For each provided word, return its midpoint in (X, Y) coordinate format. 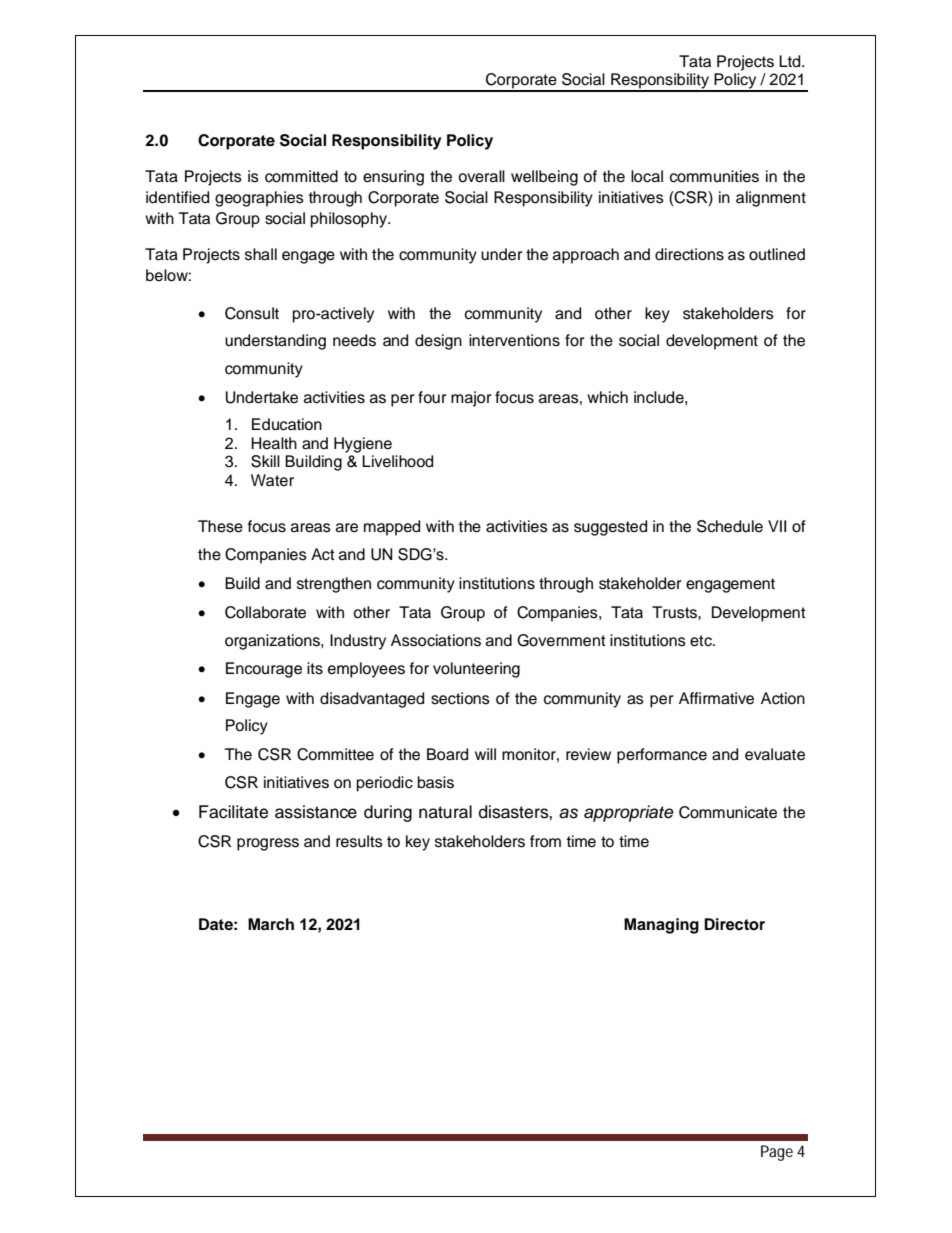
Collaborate (265, 612)
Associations (436, 640)
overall (481, 176)
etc (702, 641)
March (271, 924)
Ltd (791, 61)
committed (301, 176)
